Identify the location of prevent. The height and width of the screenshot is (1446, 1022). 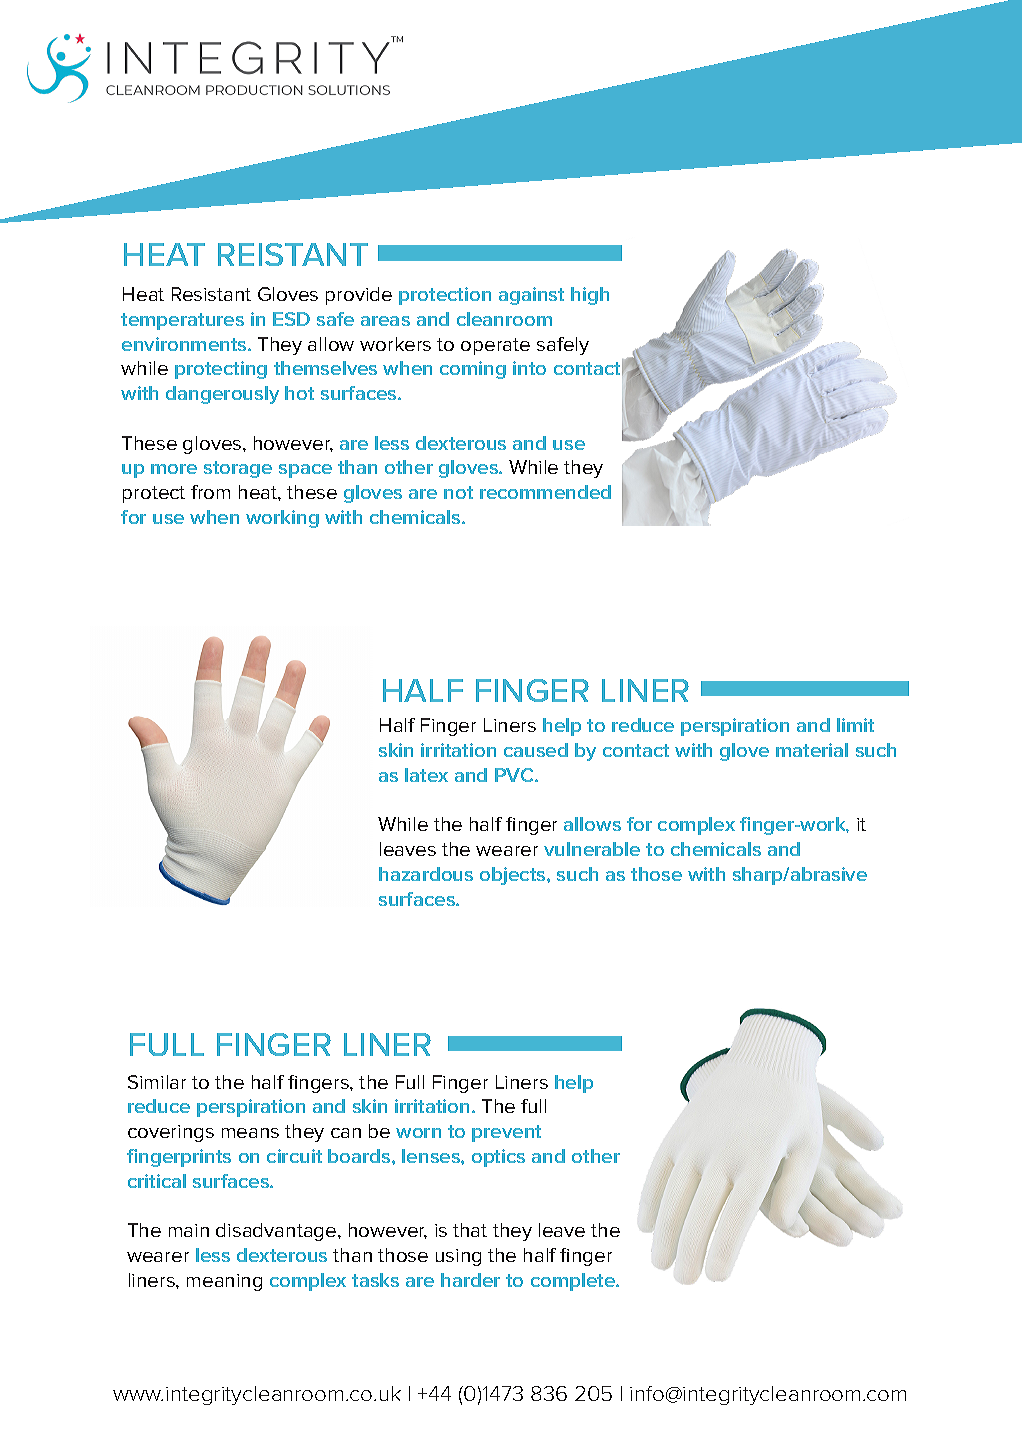
(506, 1133).
